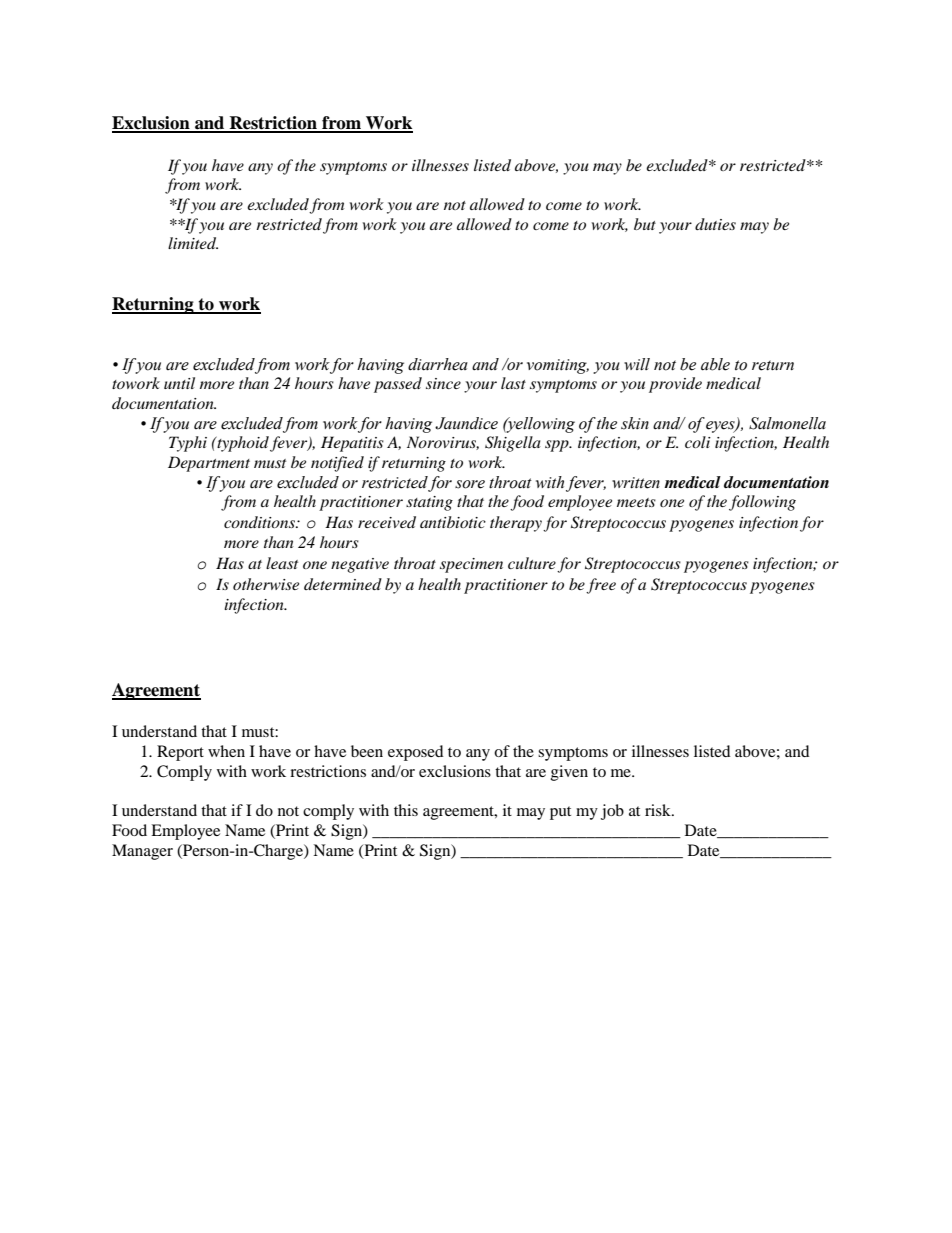  I want to click on free, so click(601, 586).
